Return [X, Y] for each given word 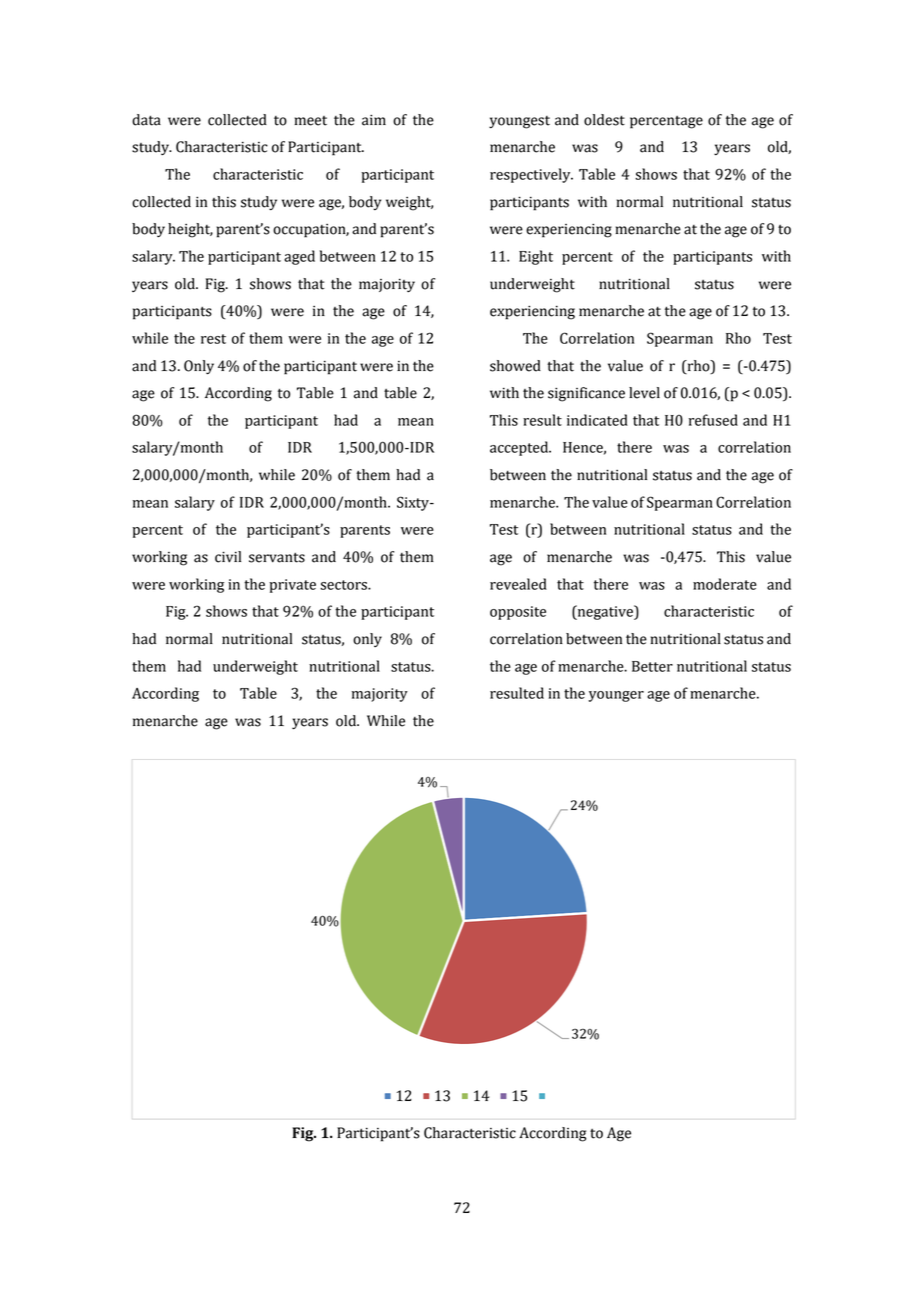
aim [374, 120]
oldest [604, 120]
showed [515, 366]
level [644, 393]
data [146, 120]
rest [213, 339]
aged [299, 257]
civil [228, 557]
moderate [725, 584]
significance [586, 394]
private [292, 586]
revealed [518, 584]
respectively [531, 175]
